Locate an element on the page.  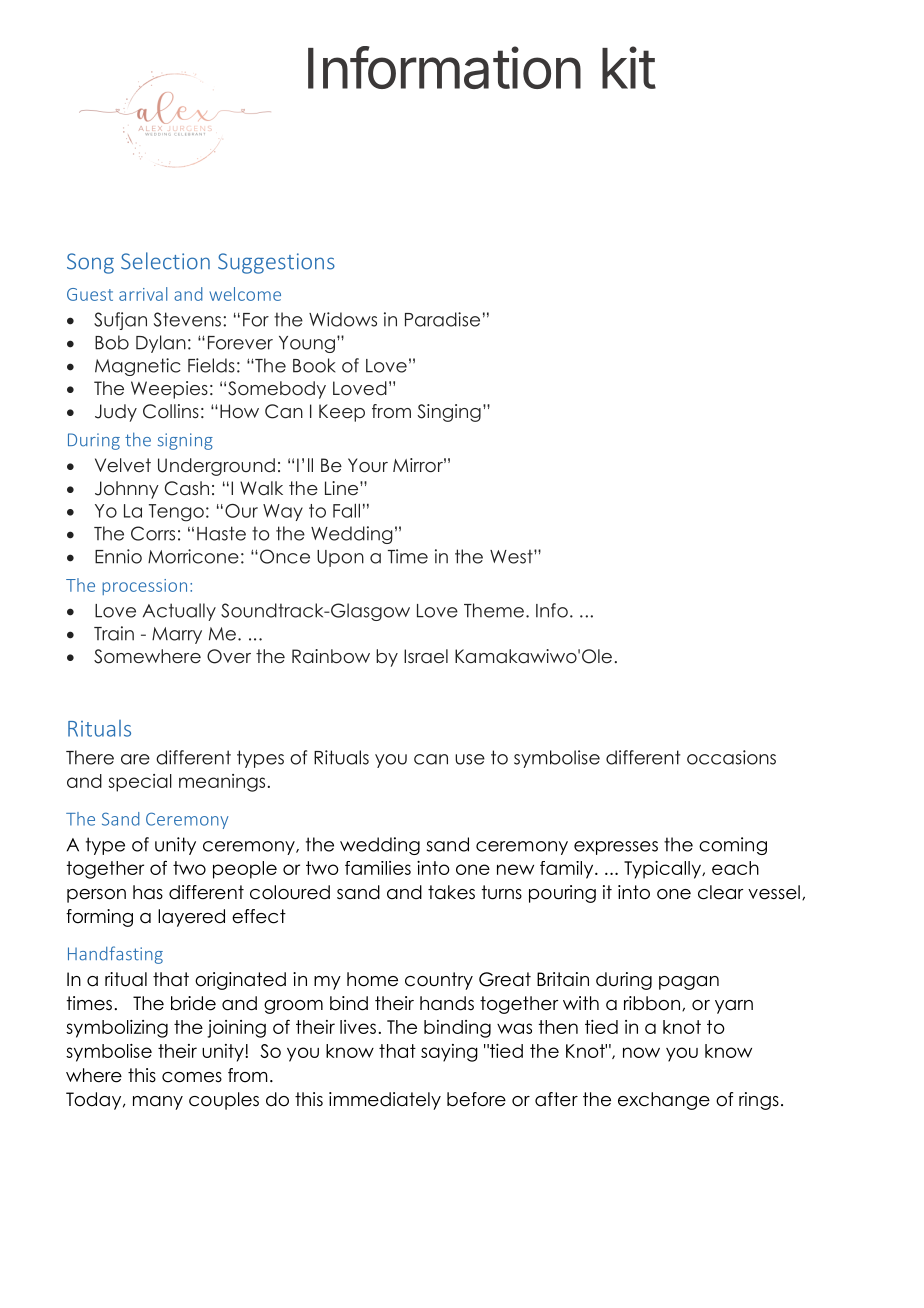
coming is located at coordinates (733, 846).
